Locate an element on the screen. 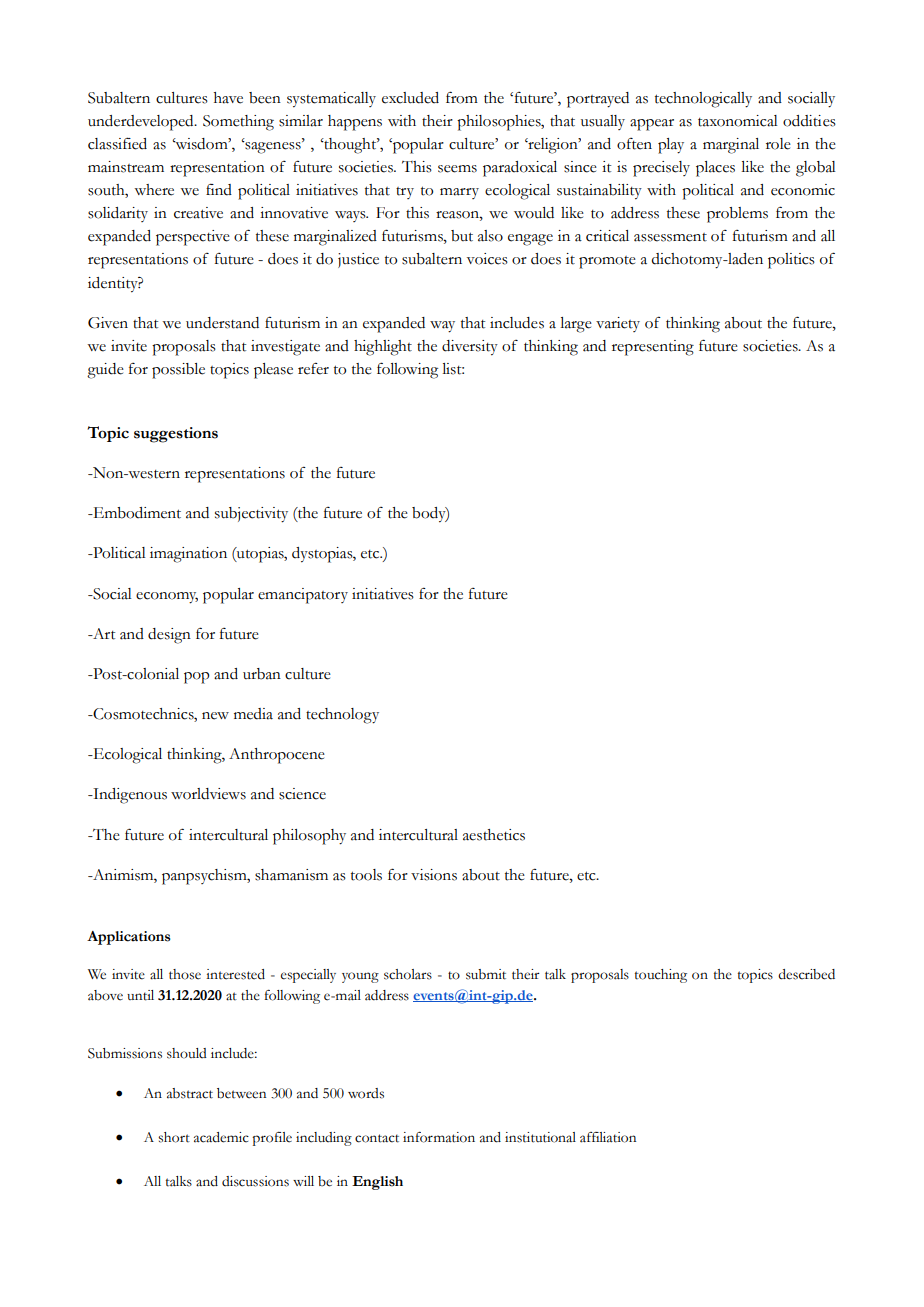 The image size is (924, 1307). aesthetics is located at coordinates (494, 835).
